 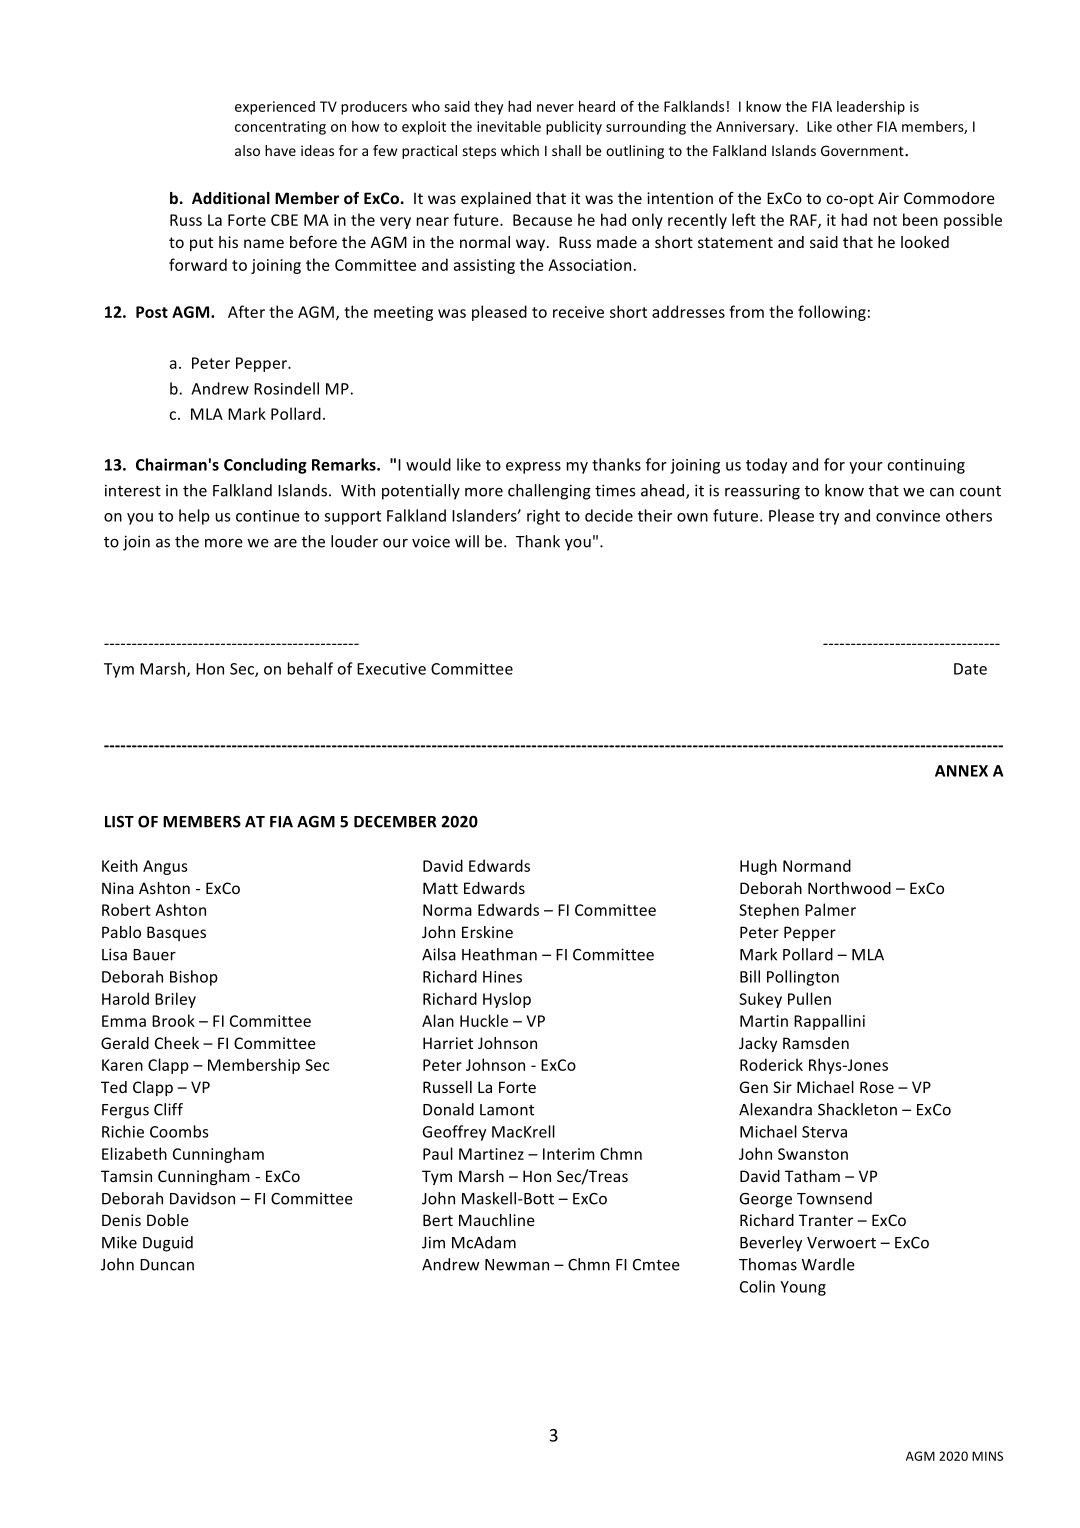 I want to click on also, so click(x=247, y=150).
